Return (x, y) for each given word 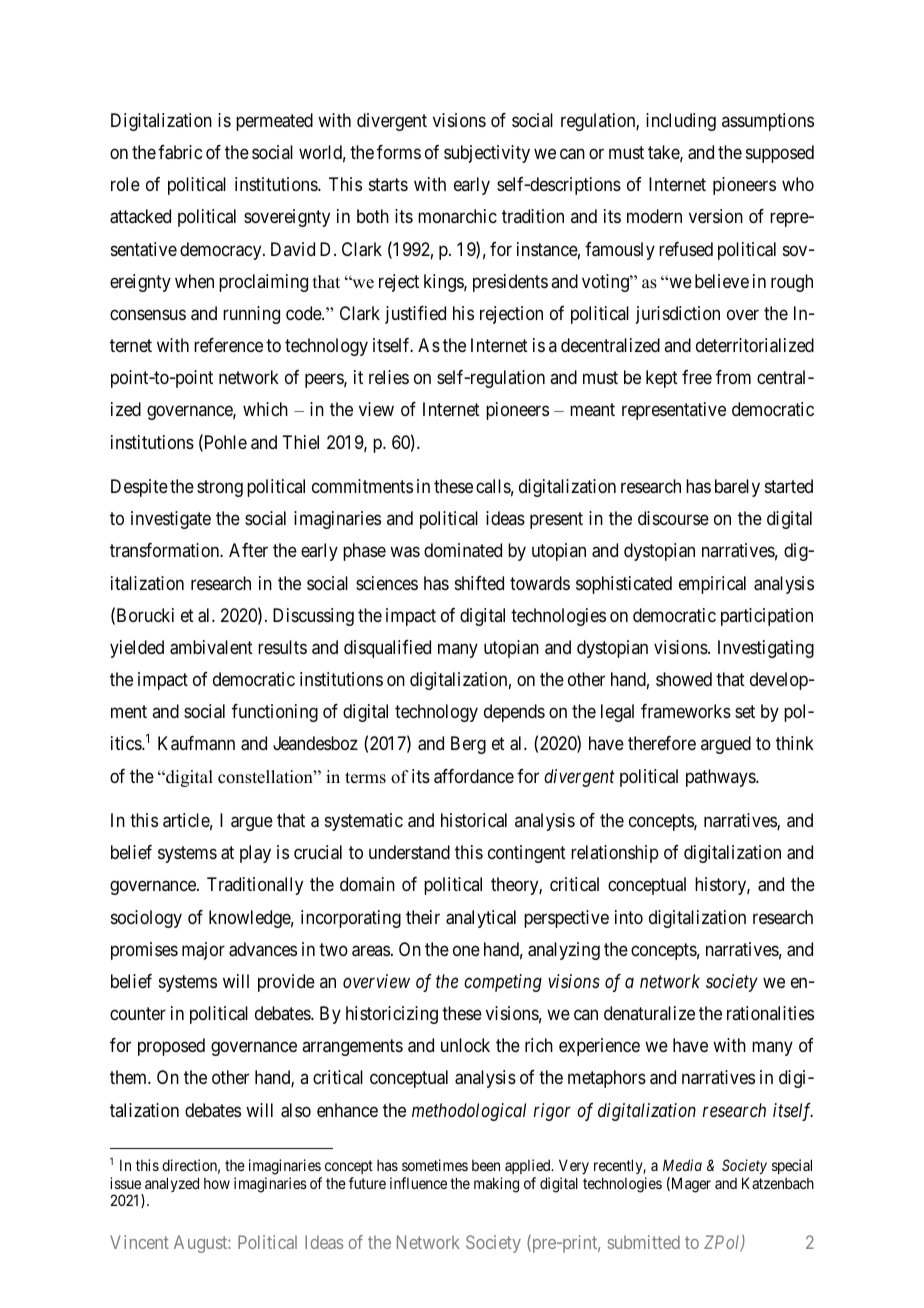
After (248, 550)
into (629, 917)
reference (228, 345)
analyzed (172, 1184)
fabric (180, 152)
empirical (712, 585)
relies (389, 377)
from (733, 377)
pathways (721, 778)
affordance (474, 776)
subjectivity (487, 154)
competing (503, 983)
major (203, 951)
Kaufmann (196, 743)
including (681, 122)
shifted (479, 583)
